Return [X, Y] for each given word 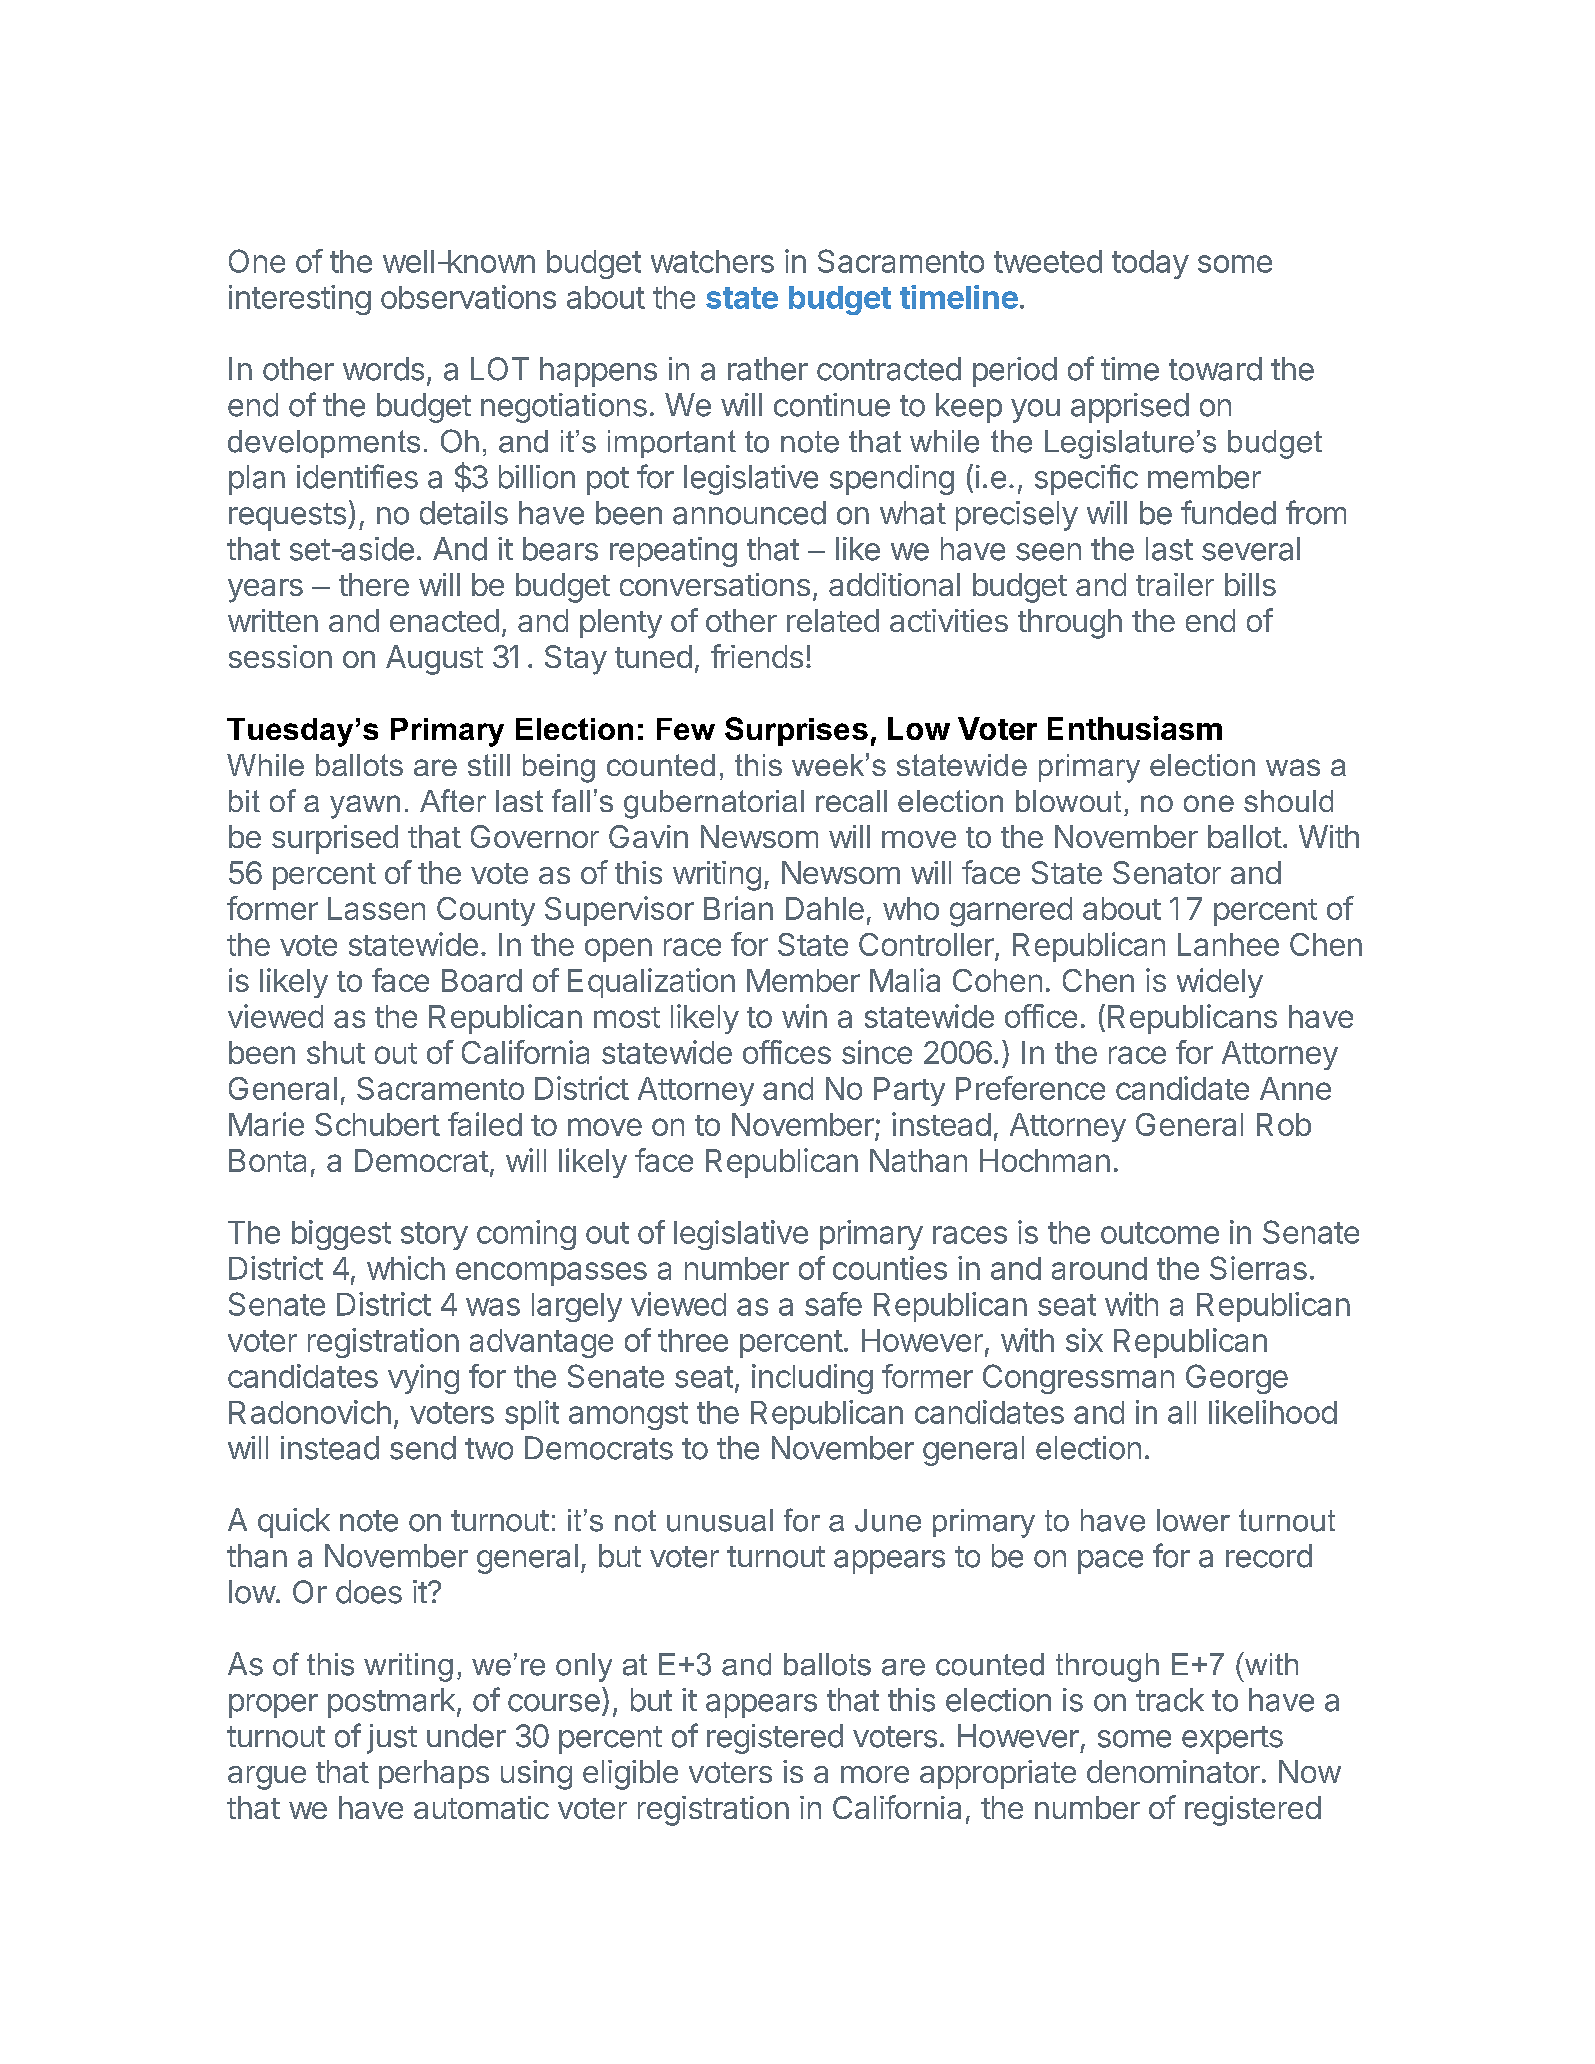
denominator [1173, 1771]
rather [768, 369]
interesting [300, 300]
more [875, 1774]
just [392, 1739]
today [1150, 264]
